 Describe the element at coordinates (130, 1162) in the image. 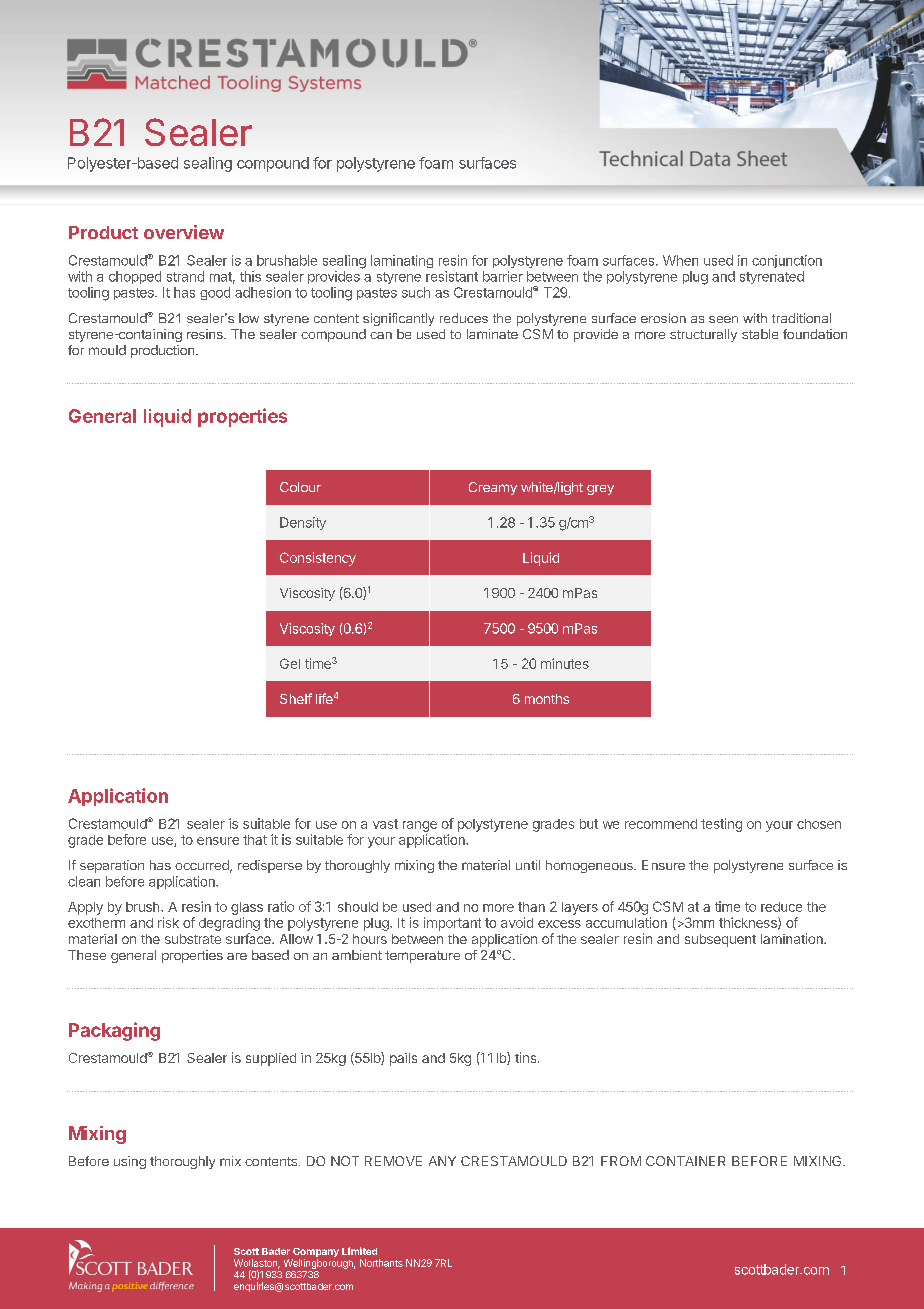

I see `using` at that location.
